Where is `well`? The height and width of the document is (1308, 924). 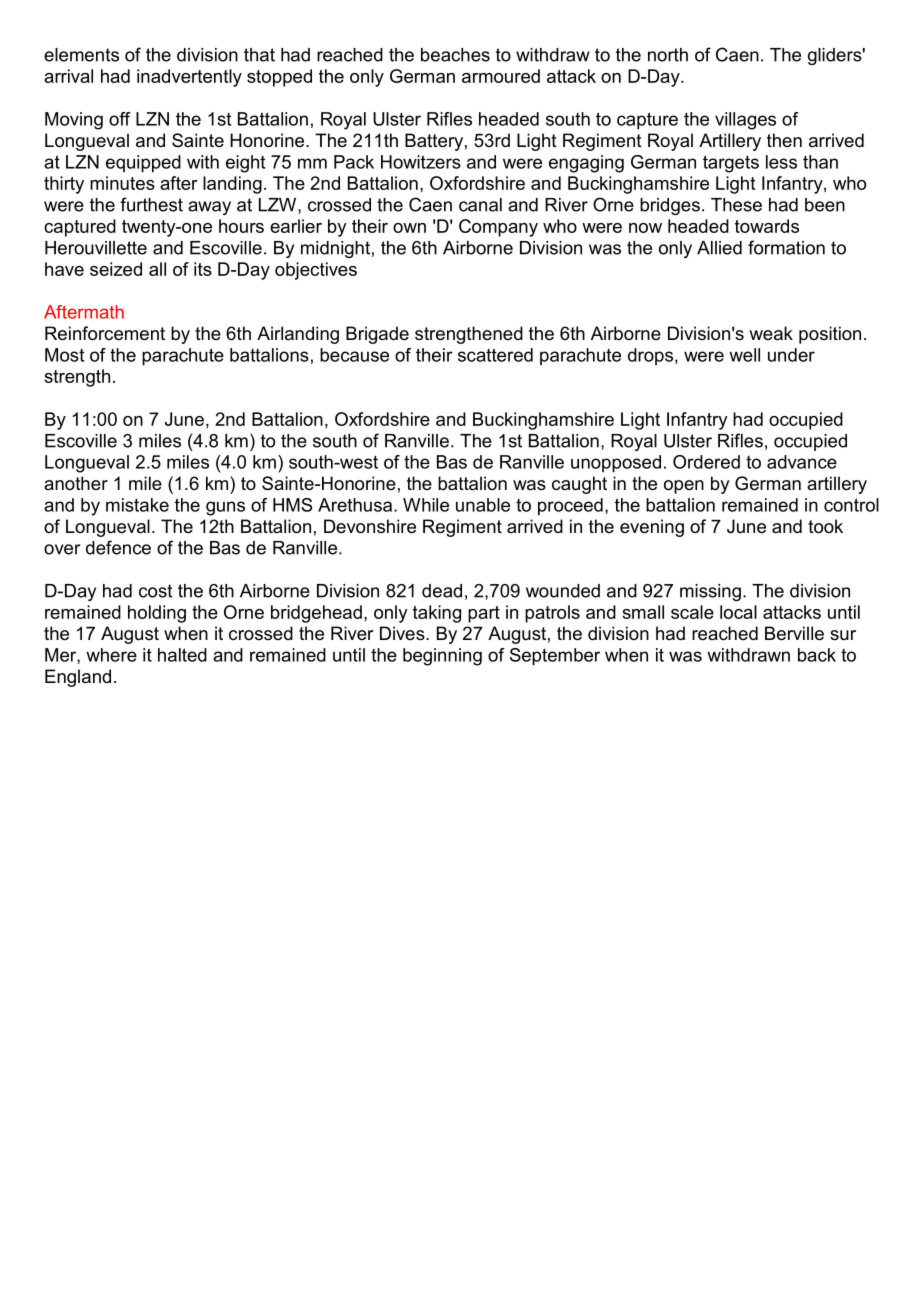 well is located at coordinates (744, 355).
